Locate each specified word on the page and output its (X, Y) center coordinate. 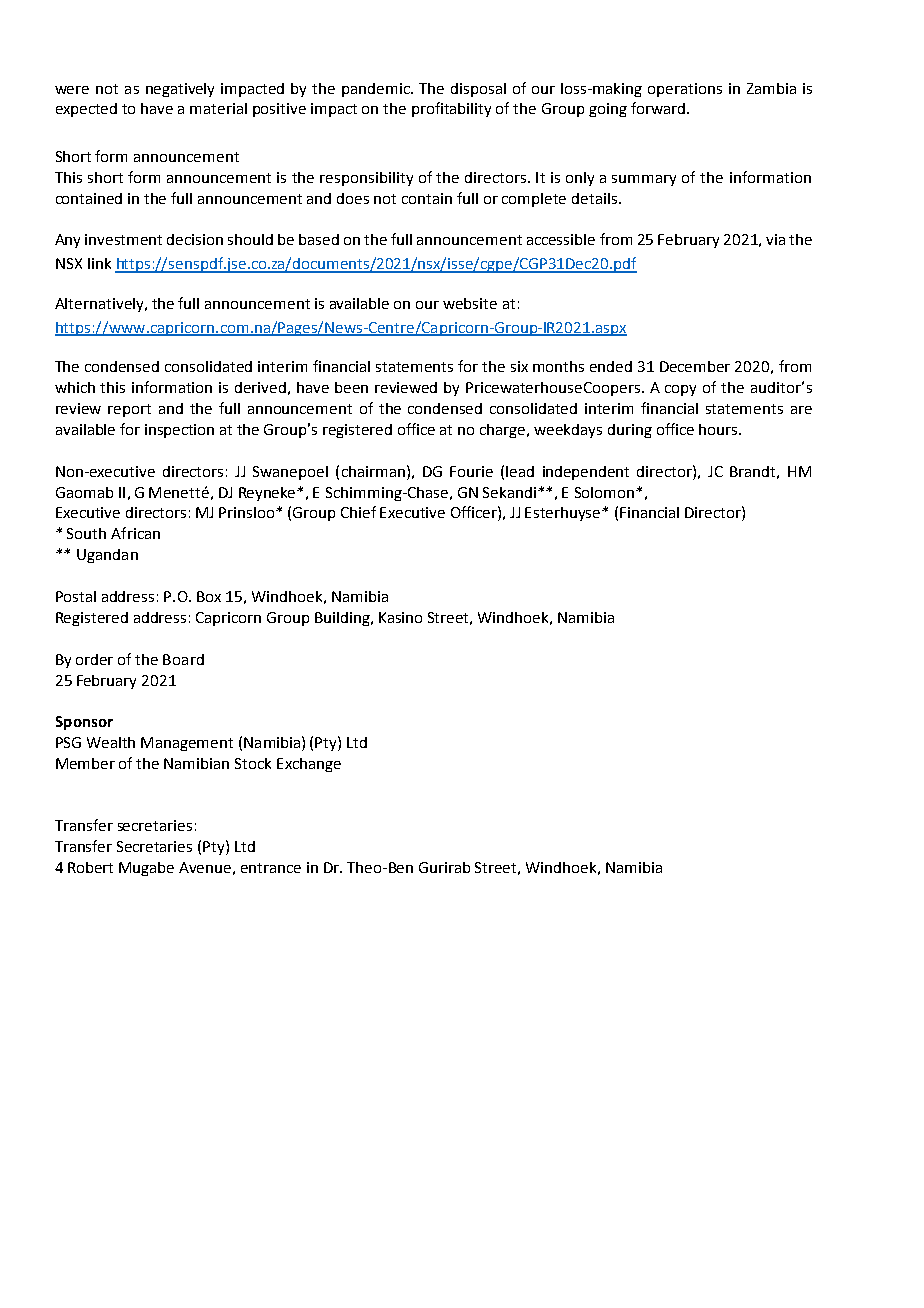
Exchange (309, 765)
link (99, 263)
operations (685, 90)
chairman (373, 471)
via (775, 239)
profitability (451, 109)
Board (183, 659)
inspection (179, 431)
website (470, 303)
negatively (180, 90)
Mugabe (146, 869)
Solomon (606, 492)
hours (719, 429)
